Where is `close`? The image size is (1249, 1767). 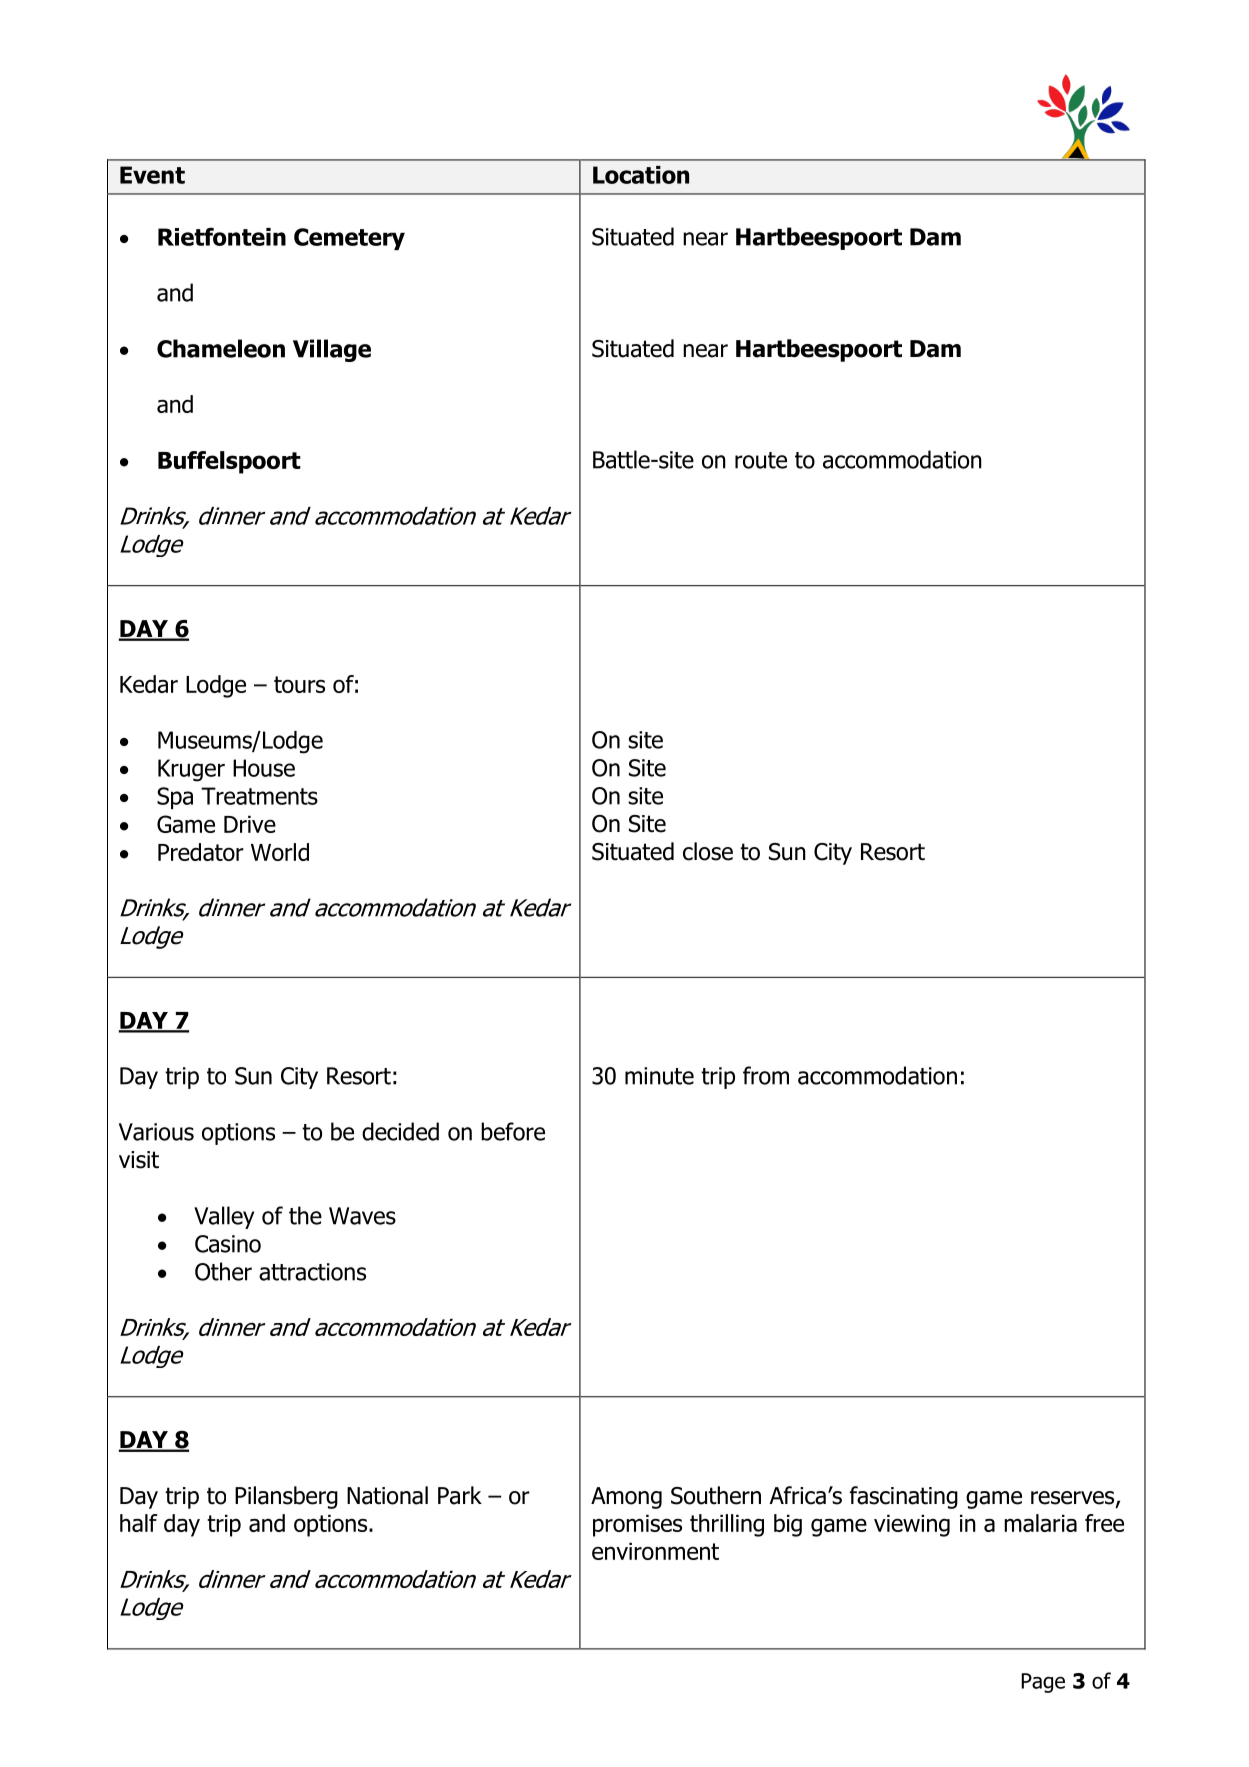 close is located at coordinates (708, 851).
